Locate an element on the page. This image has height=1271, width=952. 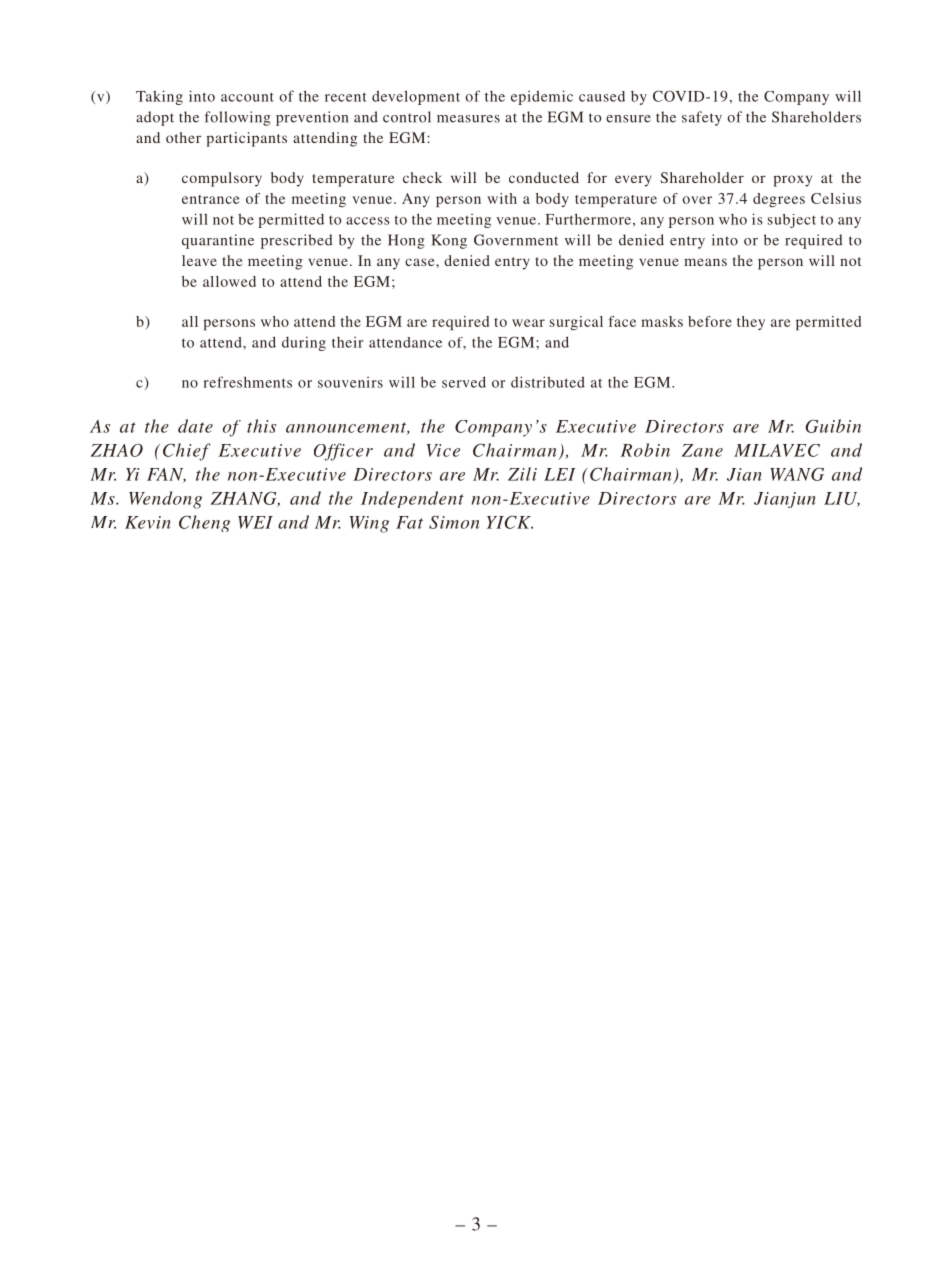
served is located at coordinates (464, 382).
